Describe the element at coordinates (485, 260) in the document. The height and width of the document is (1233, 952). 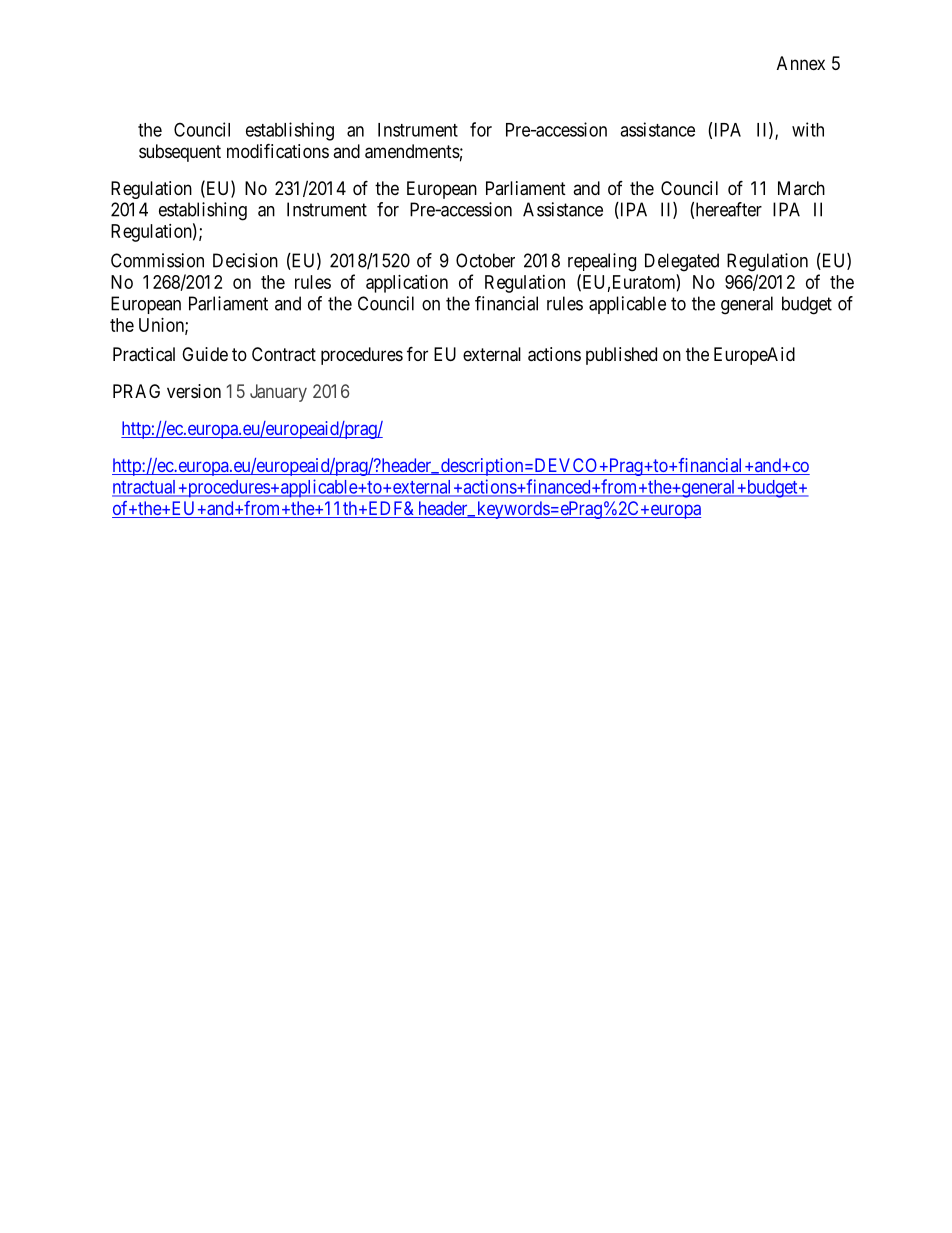
I see `October` at that location.
